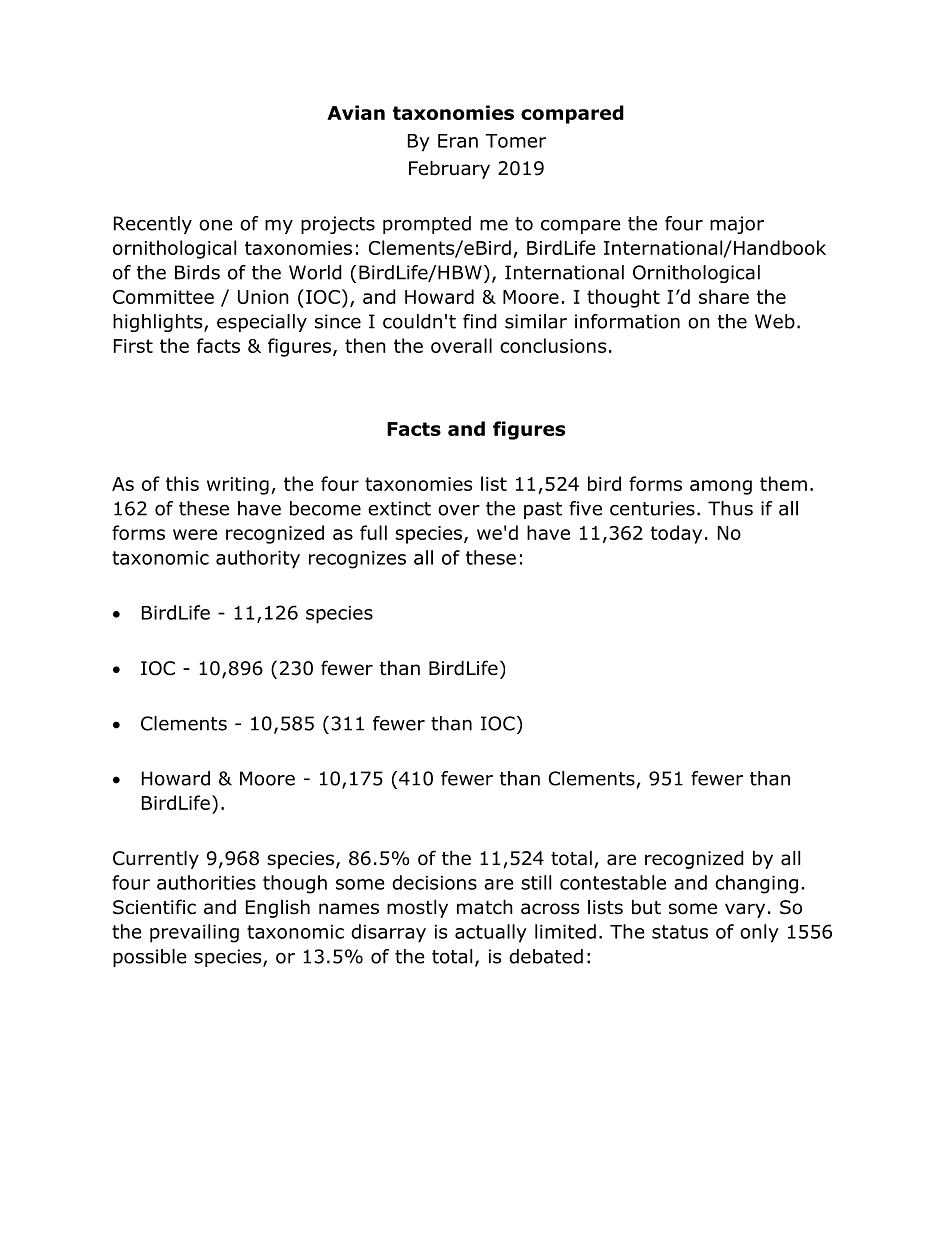 This document has height=1233, width=952. Describe the element at coordinates (676, 534) in the document. I see `today` at that location.
